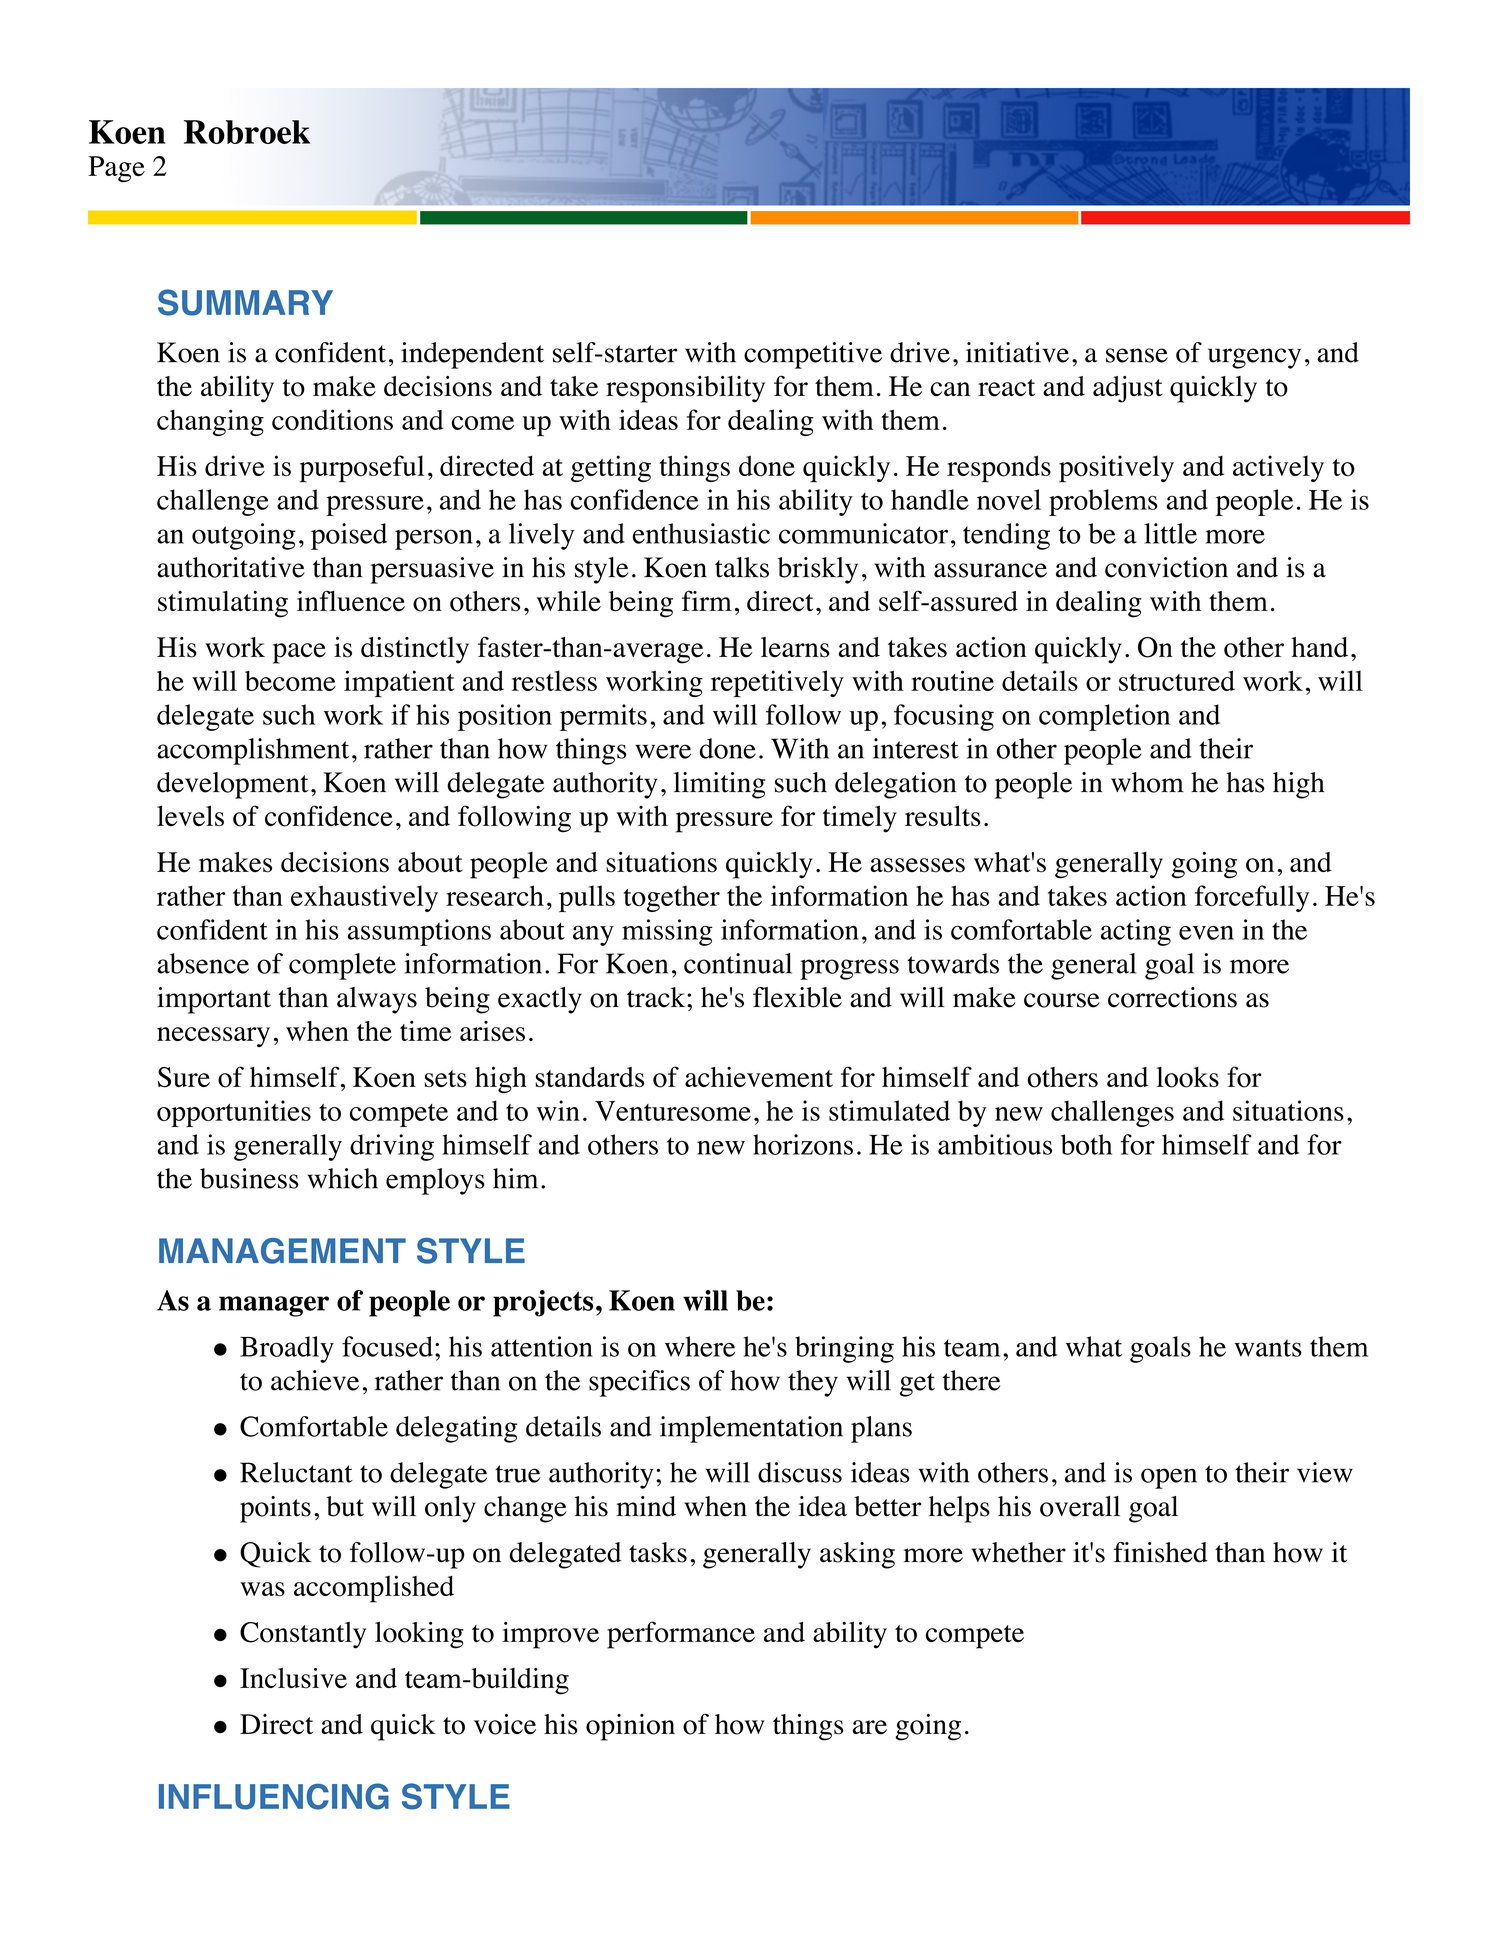 The width and height of the image is (1498, 1939). I want to click on sense, so click(1137, 355).
